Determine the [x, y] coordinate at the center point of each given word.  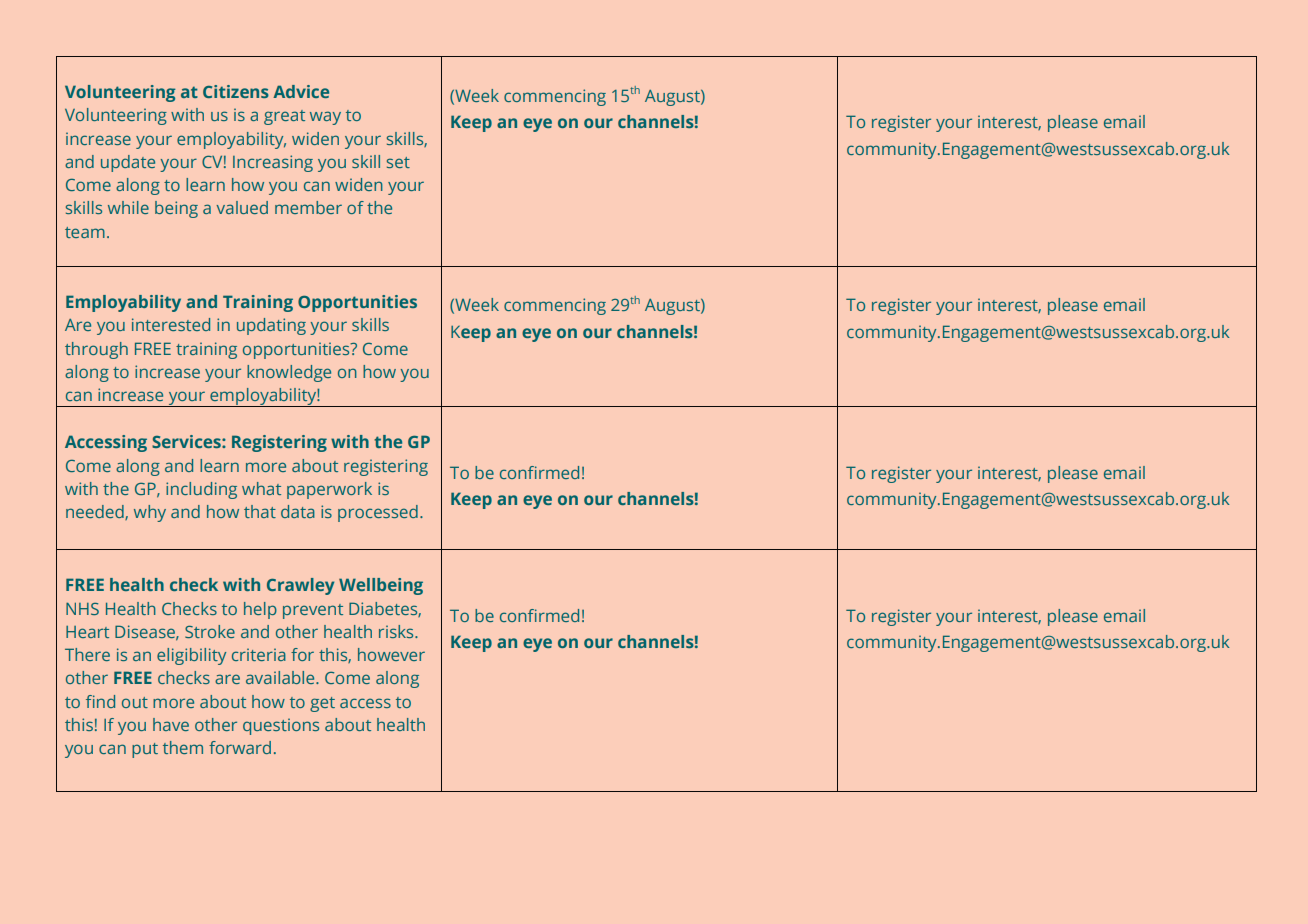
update [128, 163]
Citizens [236, 91]
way [325, 118]
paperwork [329, 490]
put [145, 750]
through [96, 350]
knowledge [289, 373]
